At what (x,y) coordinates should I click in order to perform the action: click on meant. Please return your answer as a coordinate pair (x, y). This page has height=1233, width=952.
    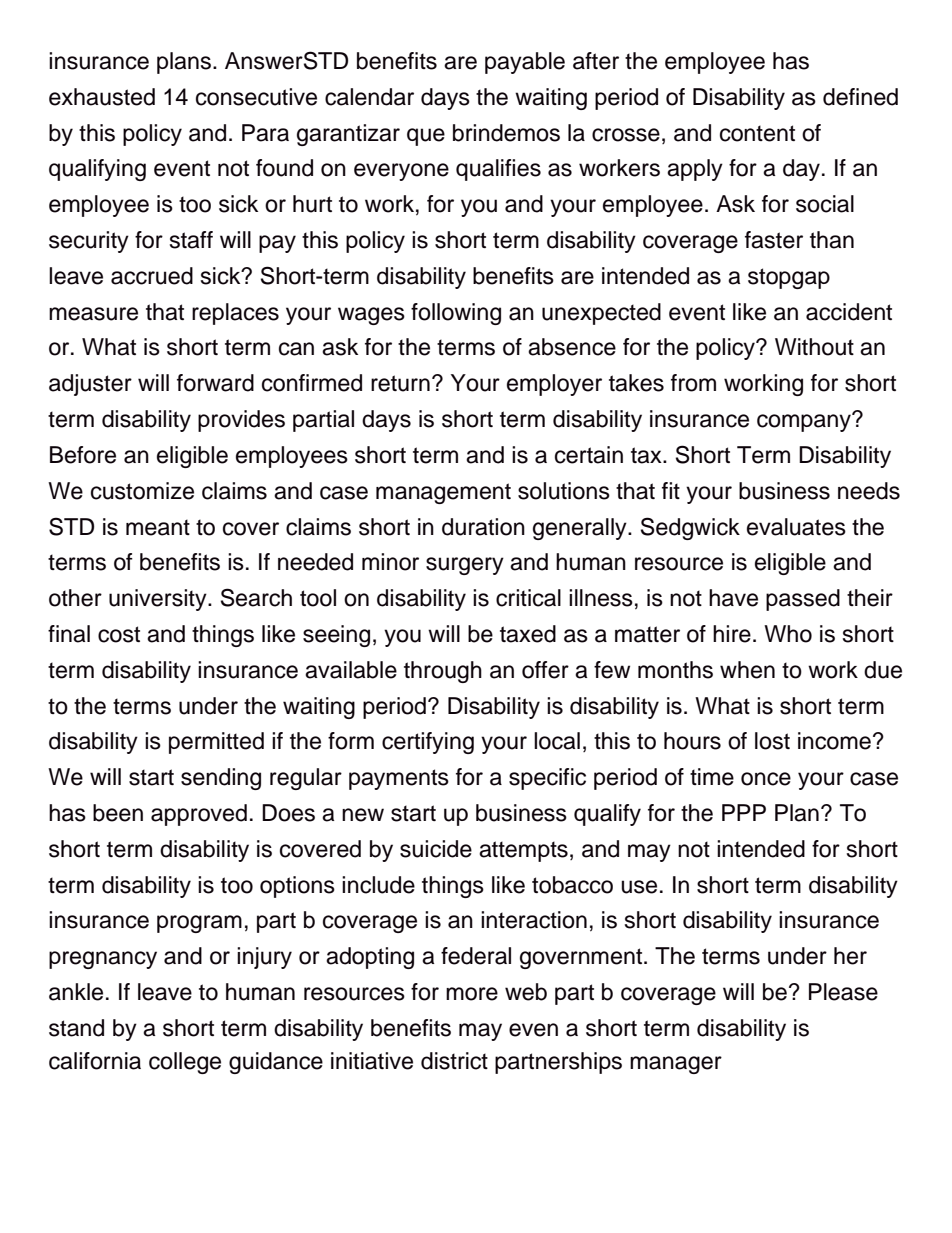
    Looking at the image, I should click on (158, 527).
